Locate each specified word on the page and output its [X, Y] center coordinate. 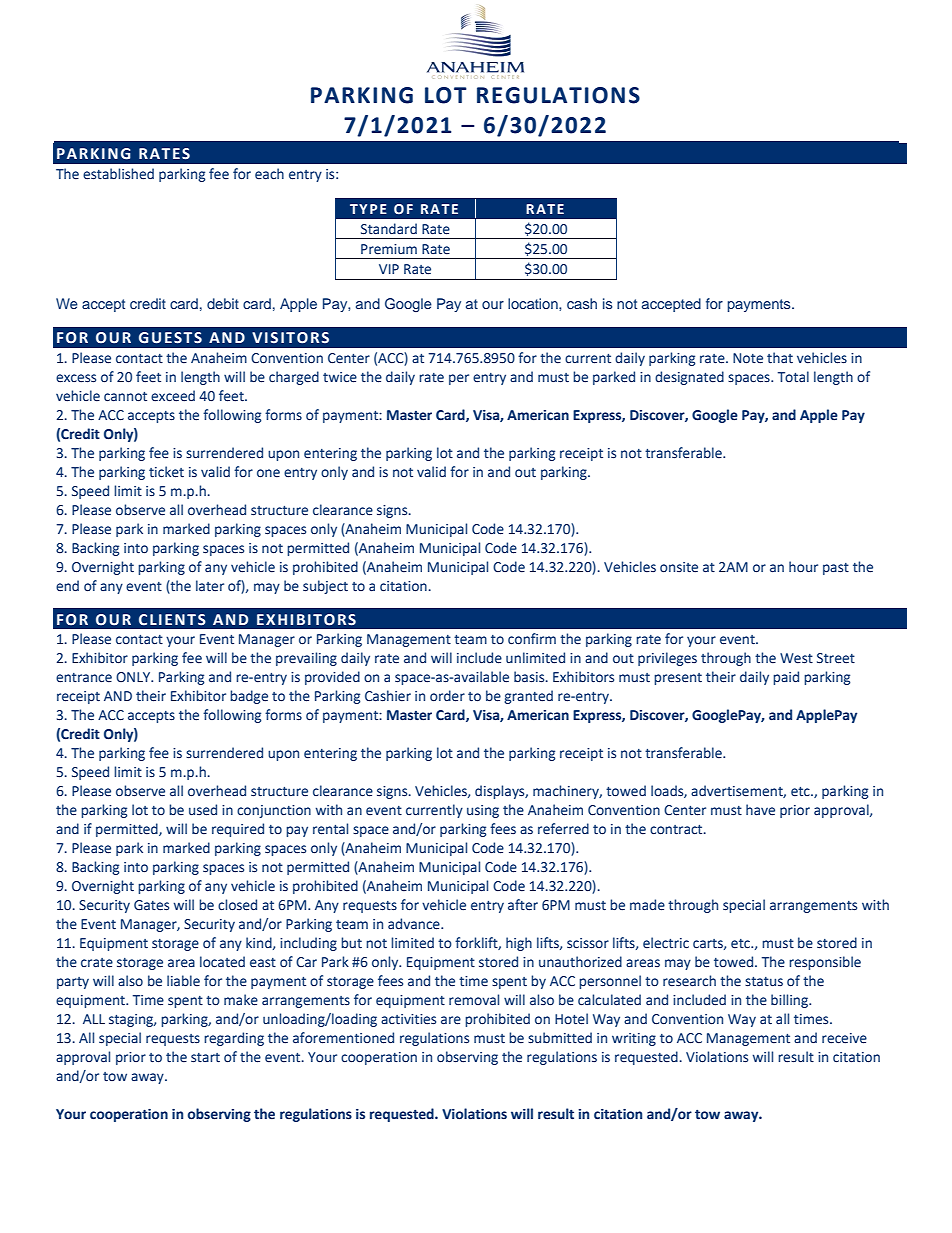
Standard [389, 229]
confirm [532, 639]
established [118, 174]
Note [748, 358]
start [205, 1058]
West [796, 658]
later [210, 586]
